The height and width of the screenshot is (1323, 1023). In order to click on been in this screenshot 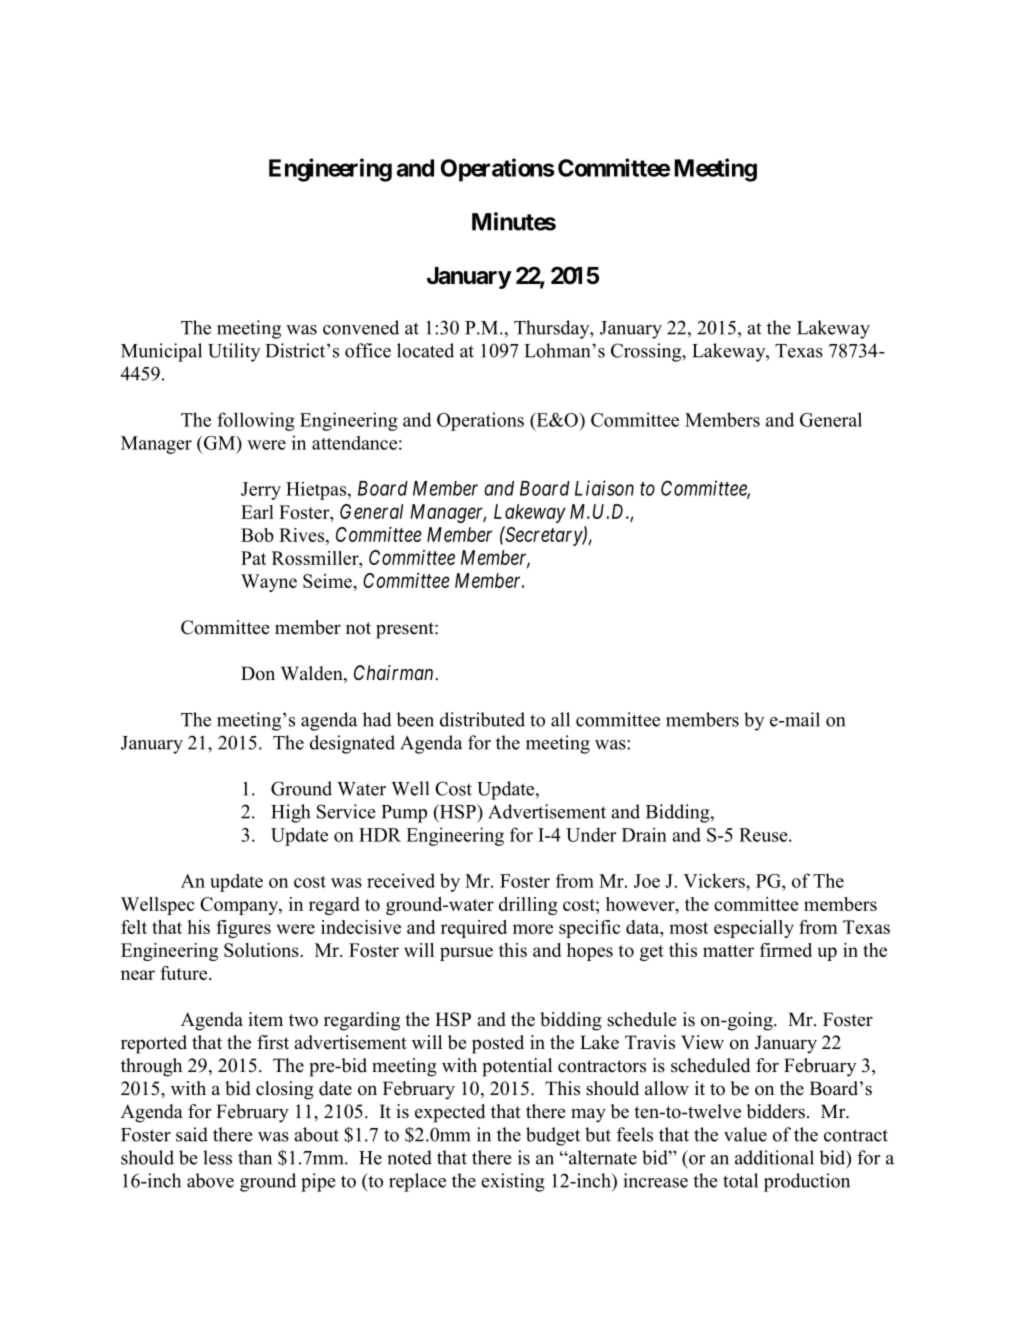, I will do `click(415, 719)`.
